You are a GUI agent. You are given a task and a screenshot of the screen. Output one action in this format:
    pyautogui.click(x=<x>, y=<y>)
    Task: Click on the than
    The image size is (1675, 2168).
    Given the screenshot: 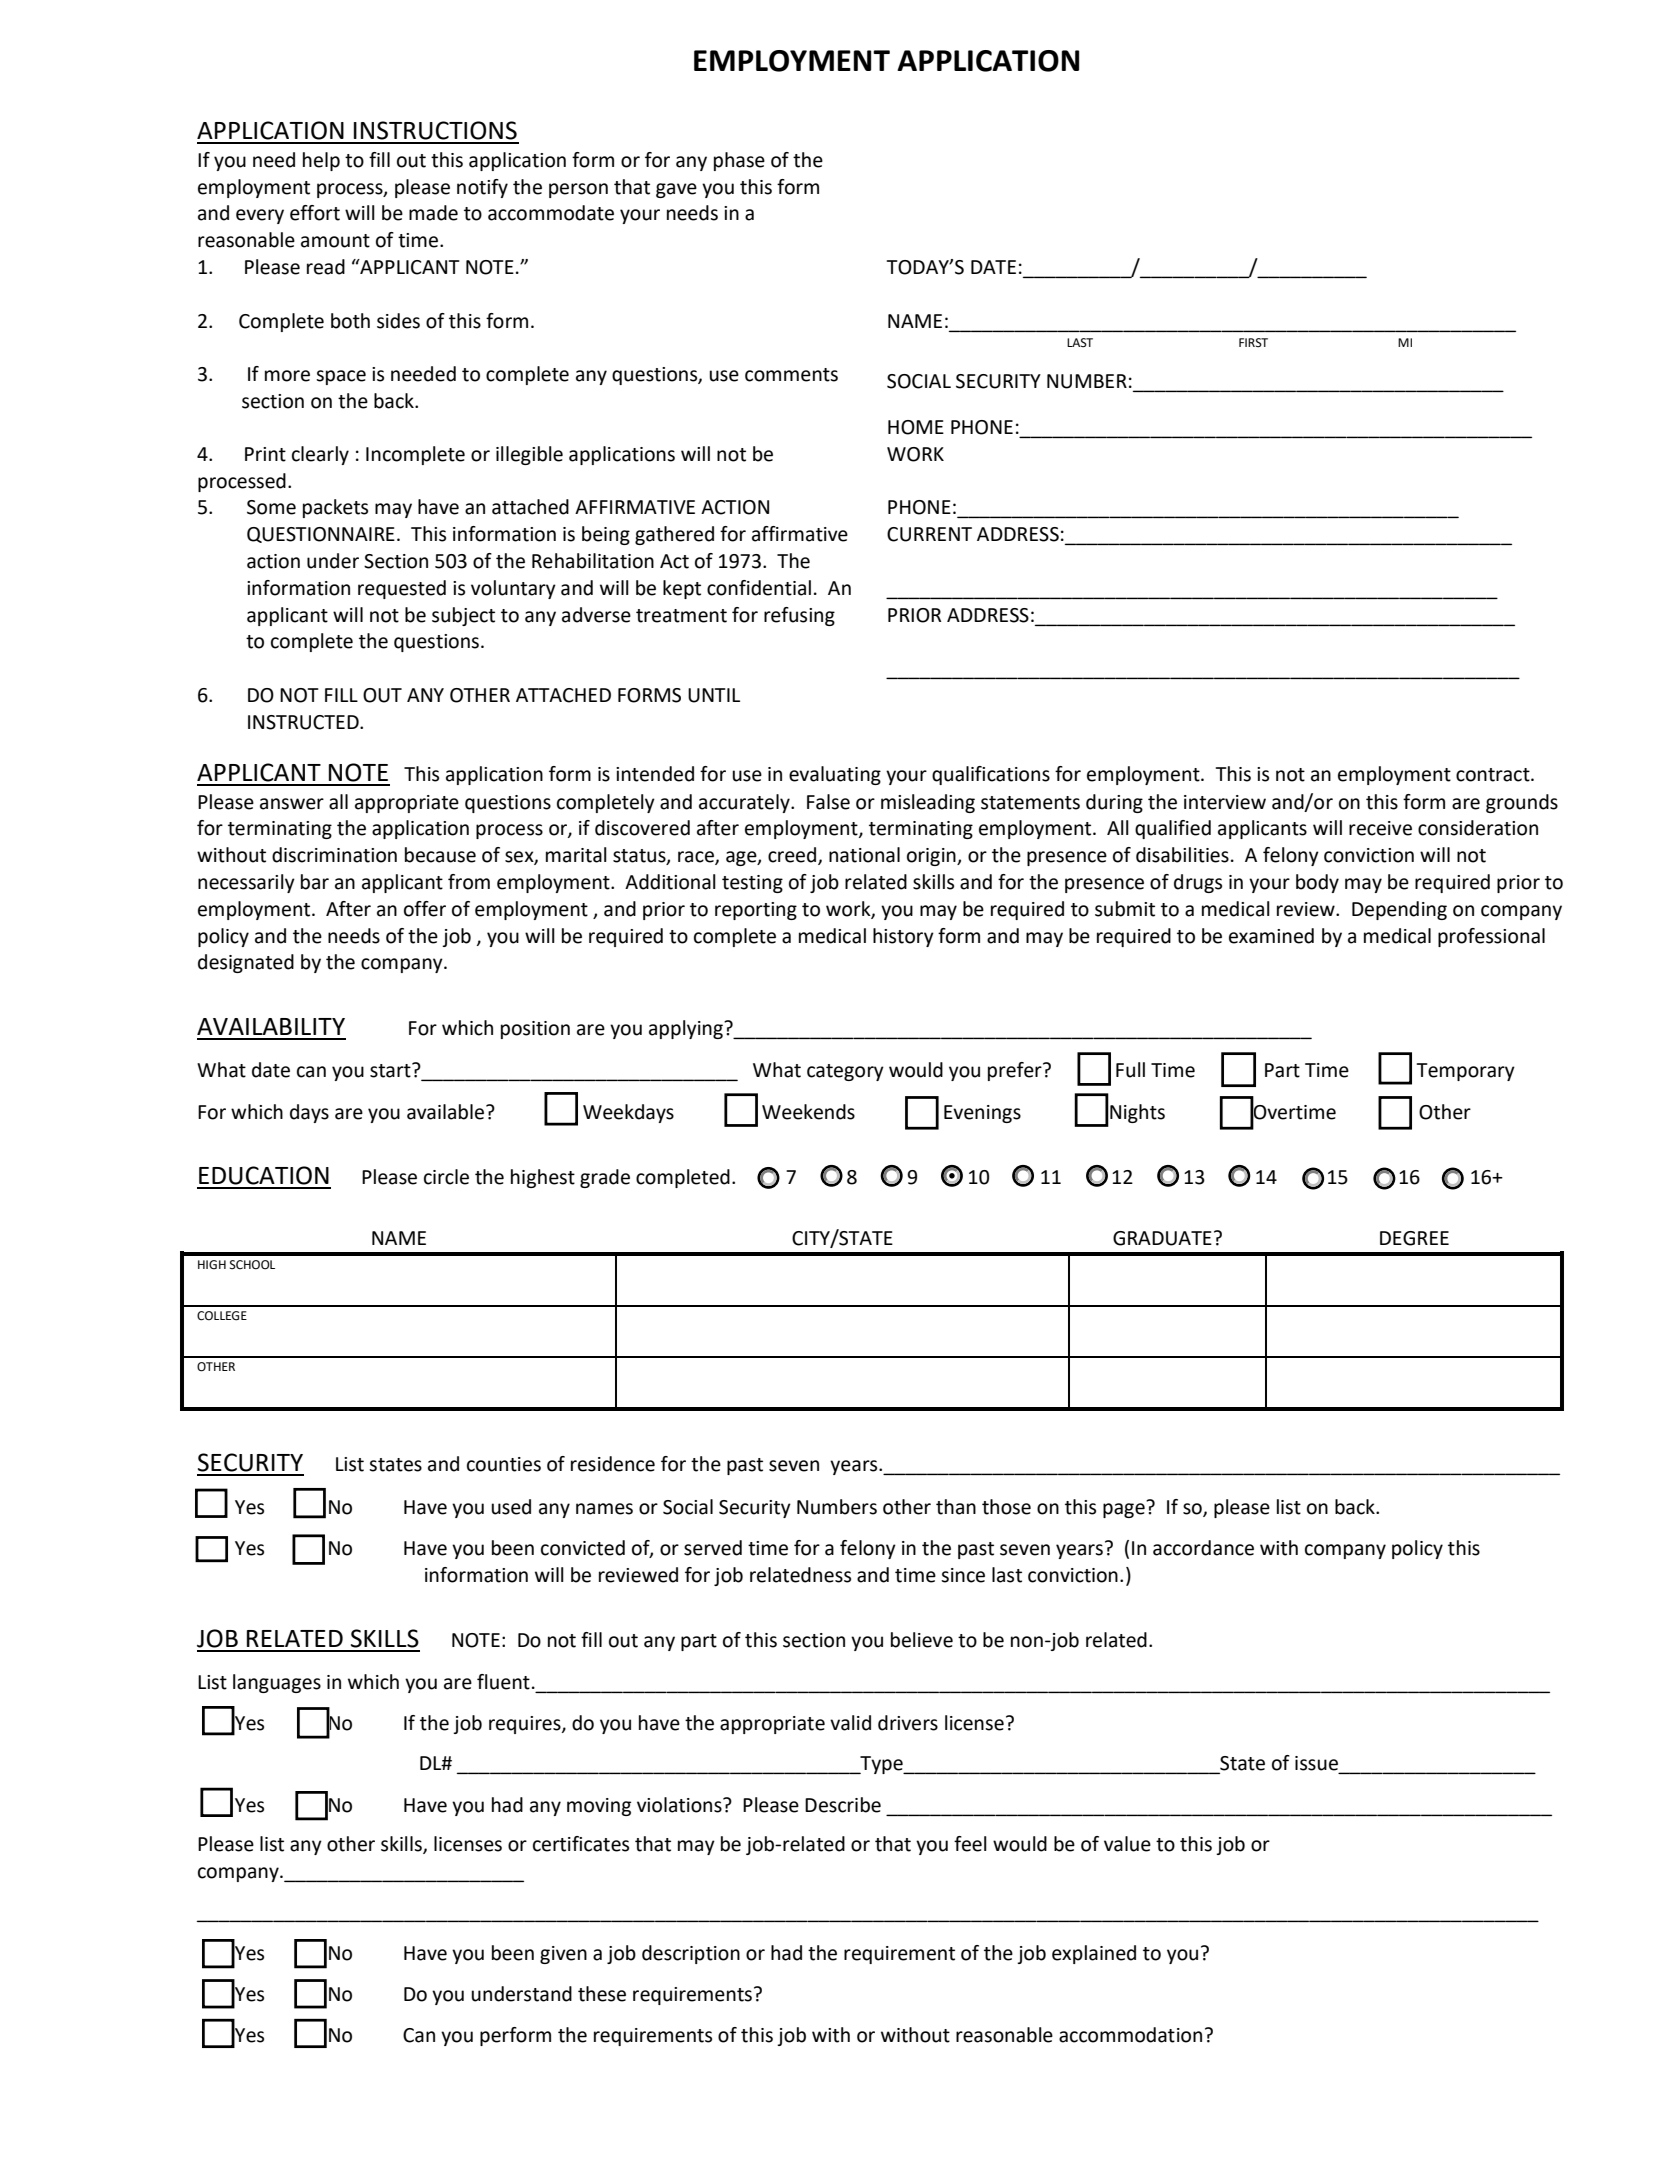 What is the action you would take?
    pyautogui.click(x=956, y=1507)
